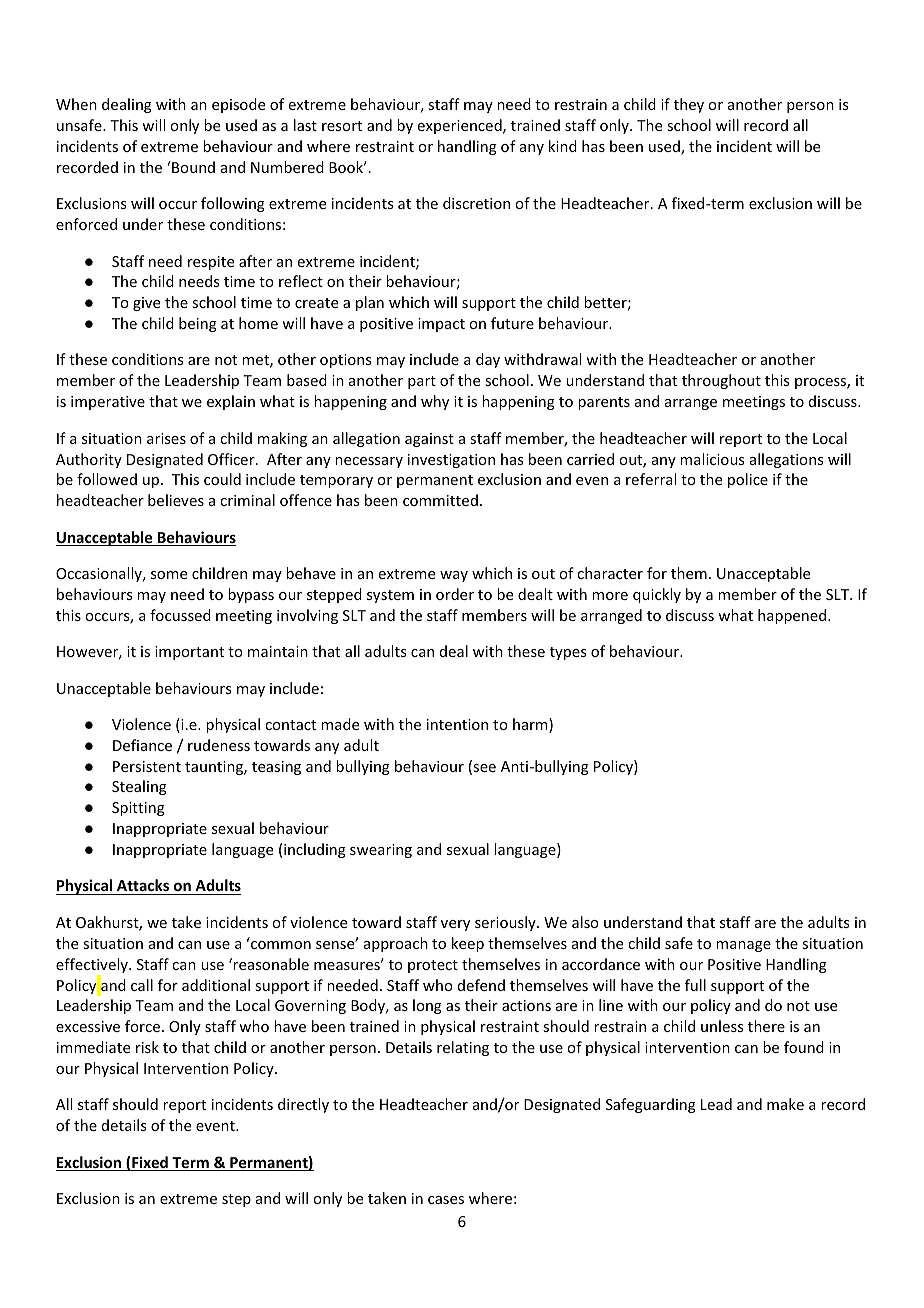 The image size is (924, 1308). Describe the element at coordinates (689, 105) in the document. I see `they` at that location.
